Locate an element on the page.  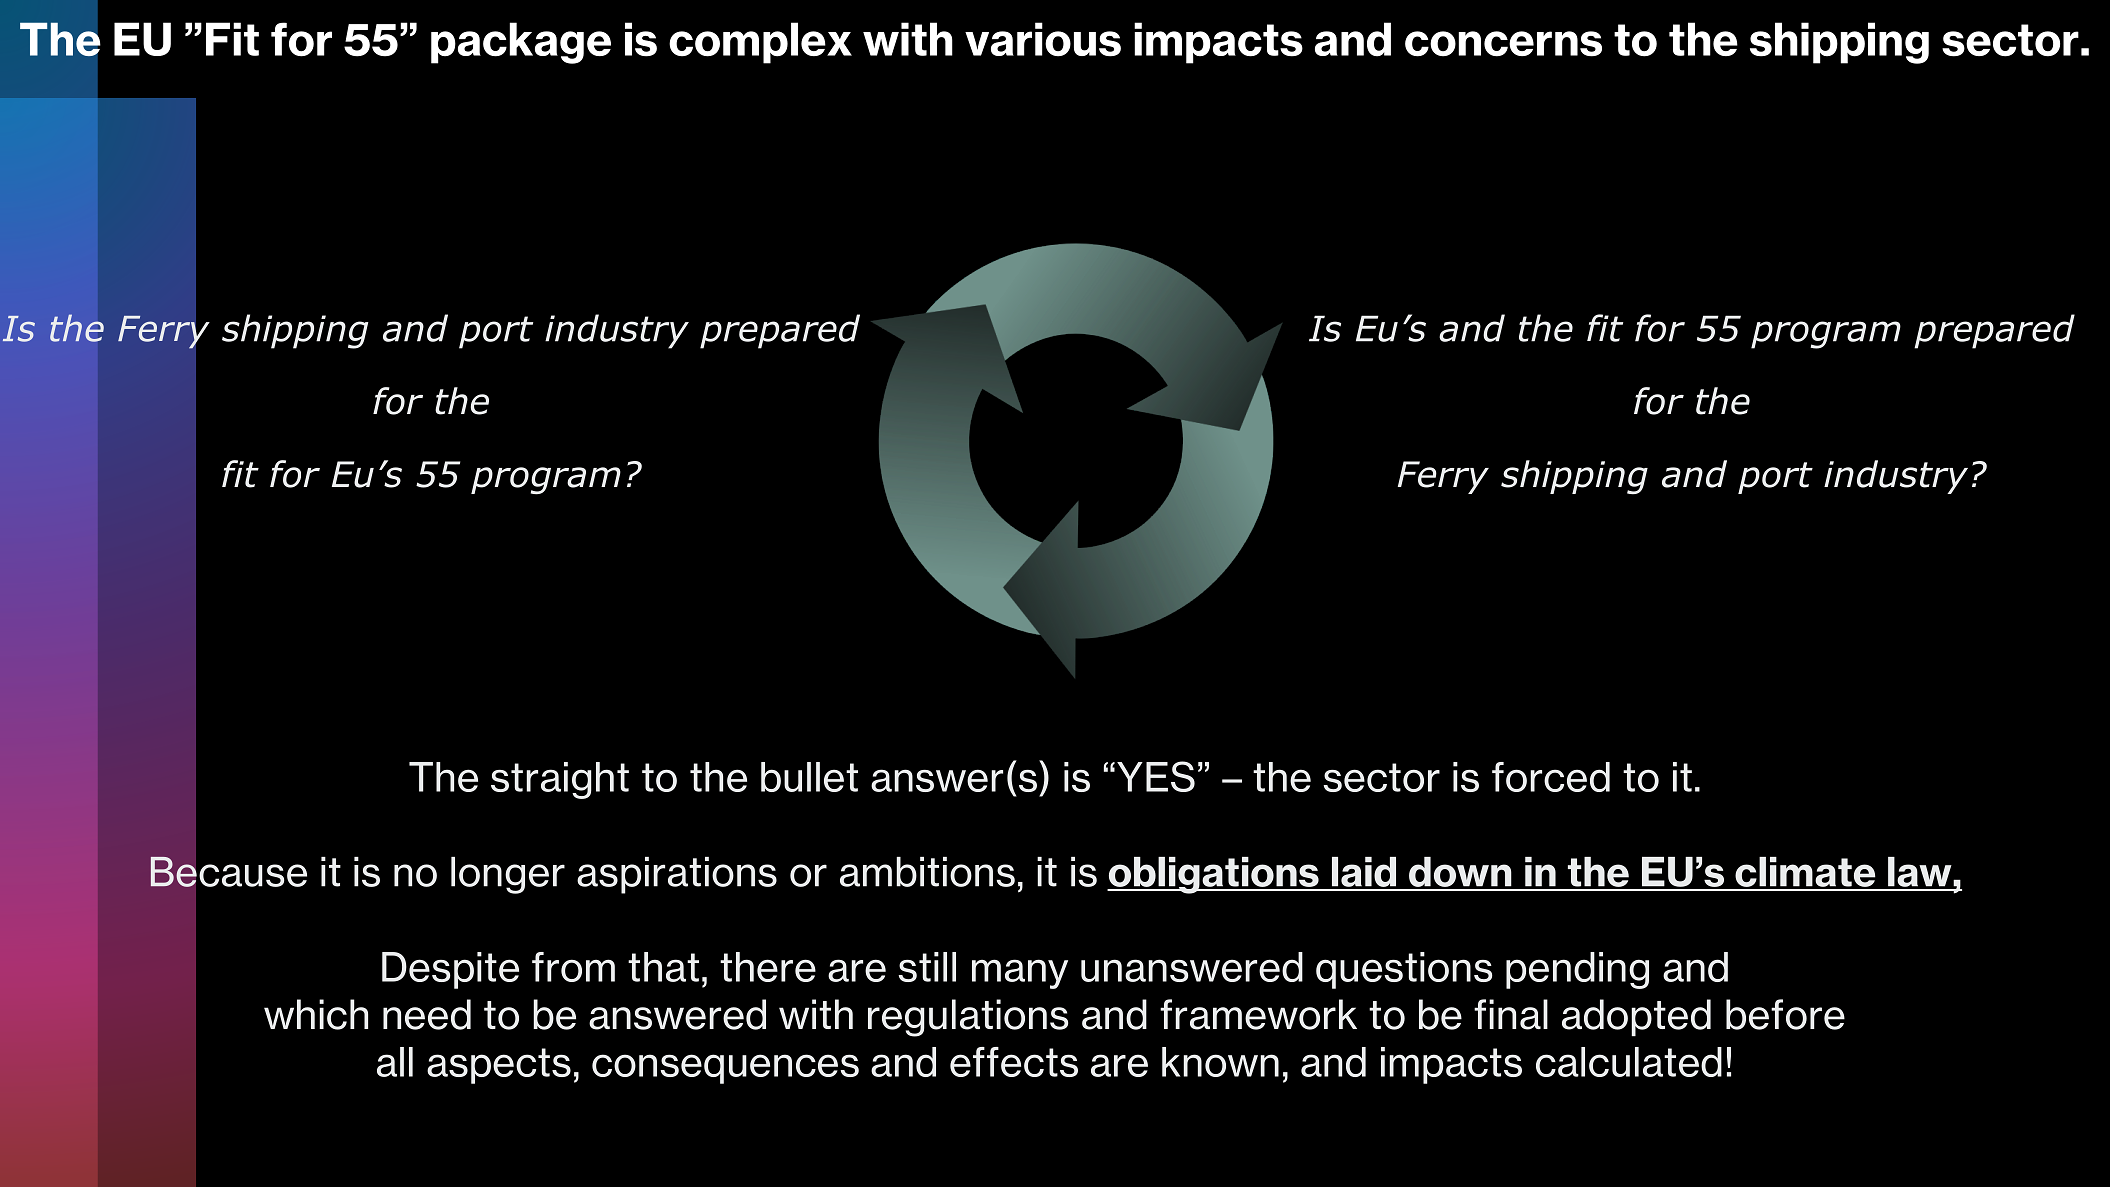
various is located at coordinates (1043, 39).
